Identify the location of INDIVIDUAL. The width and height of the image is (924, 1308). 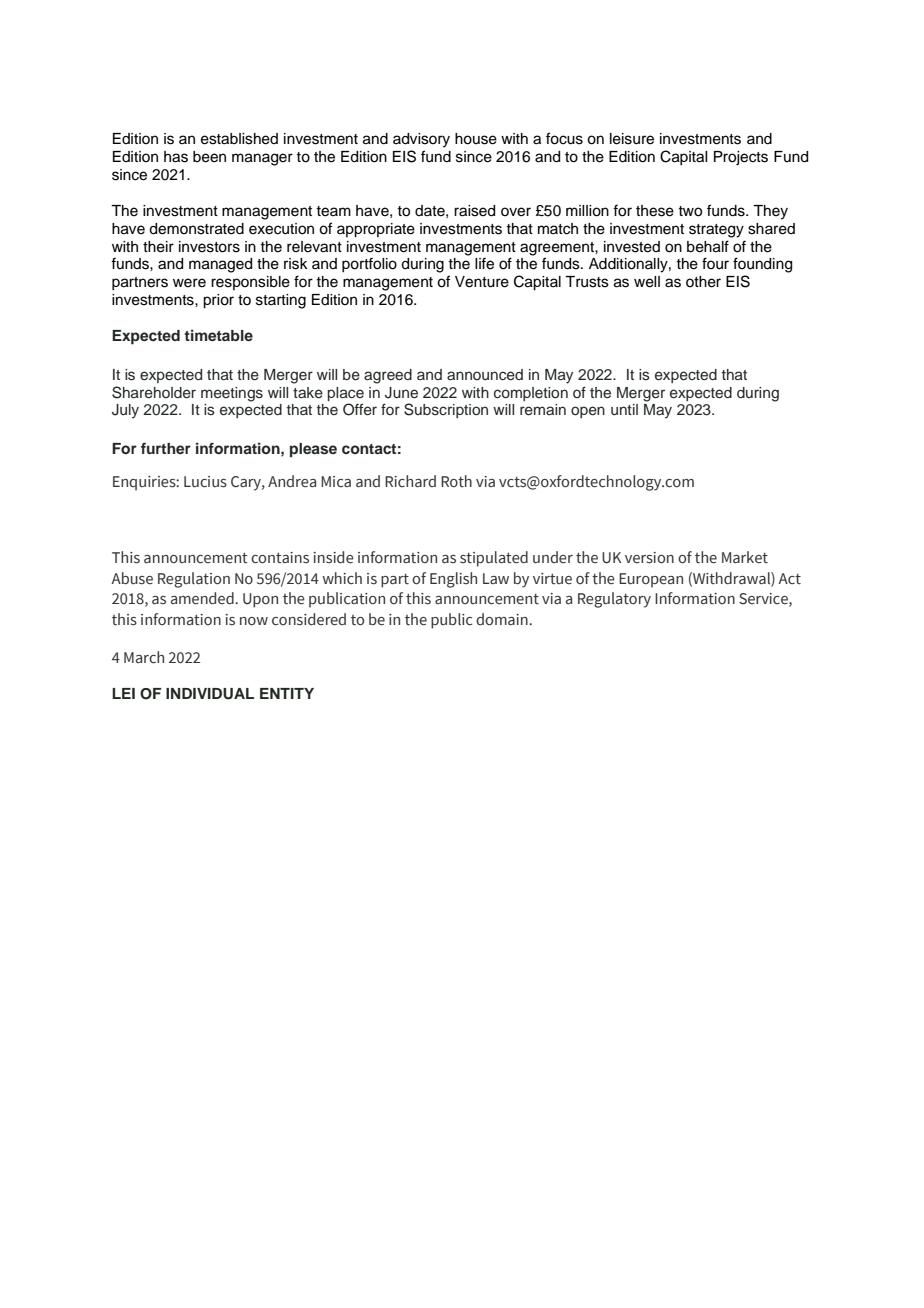
(210, 694).
